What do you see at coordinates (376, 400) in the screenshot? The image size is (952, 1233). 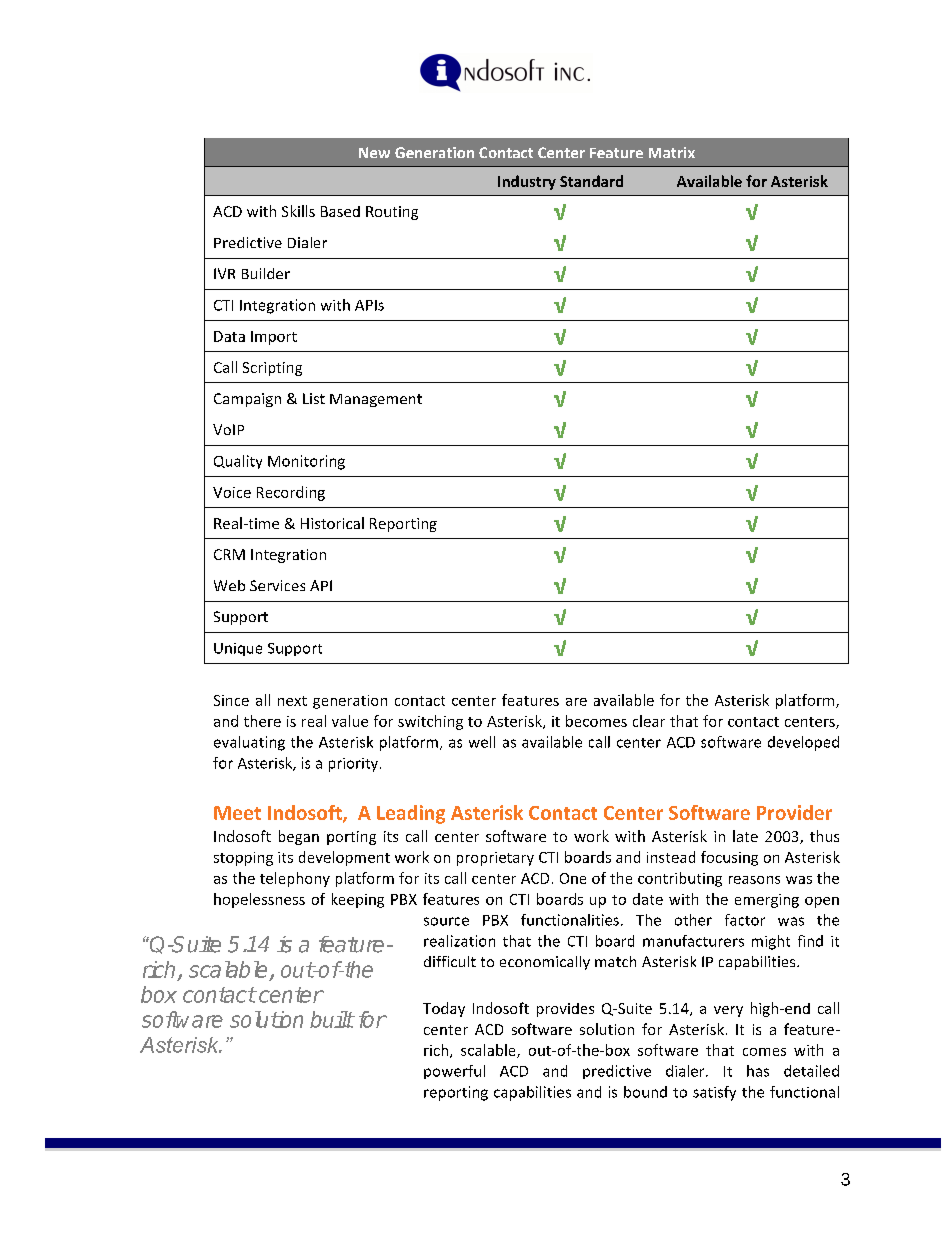 I see `Management` at bounding box center [376, 400].
